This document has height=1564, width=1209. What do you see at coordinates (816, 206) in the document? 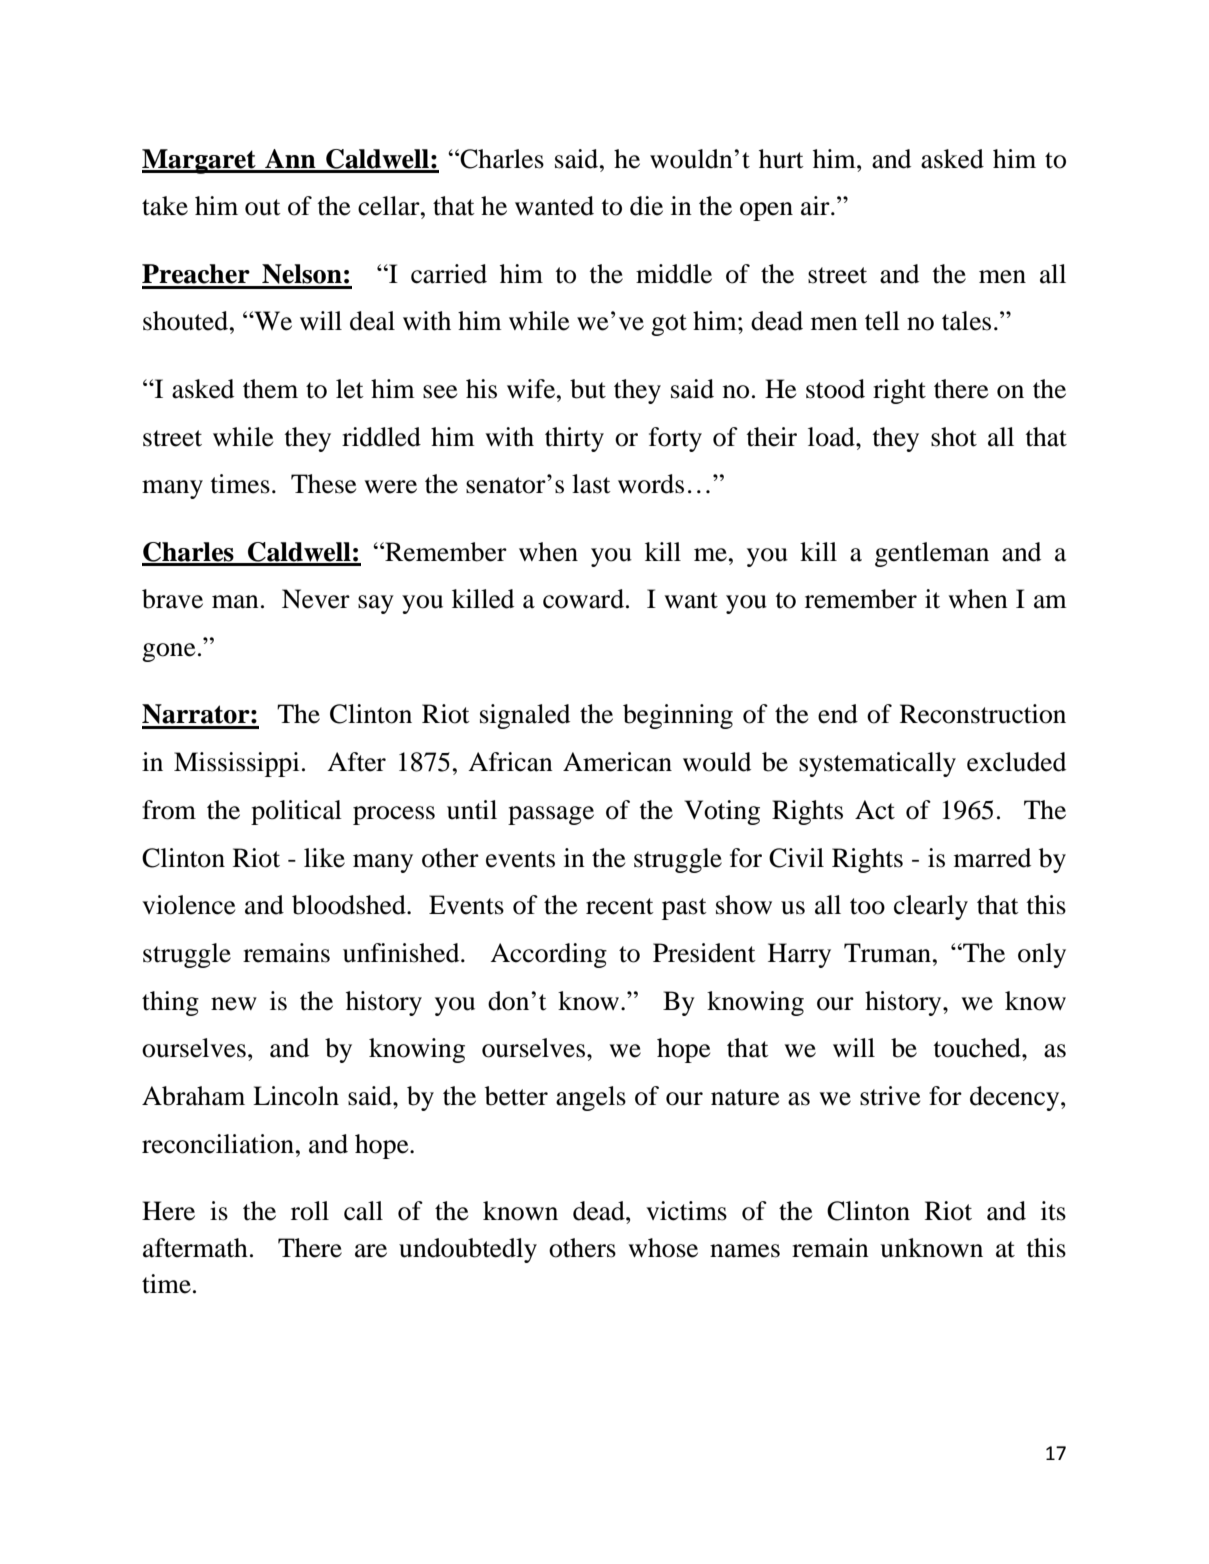
I see `air` at bounding box center [816, 206].
